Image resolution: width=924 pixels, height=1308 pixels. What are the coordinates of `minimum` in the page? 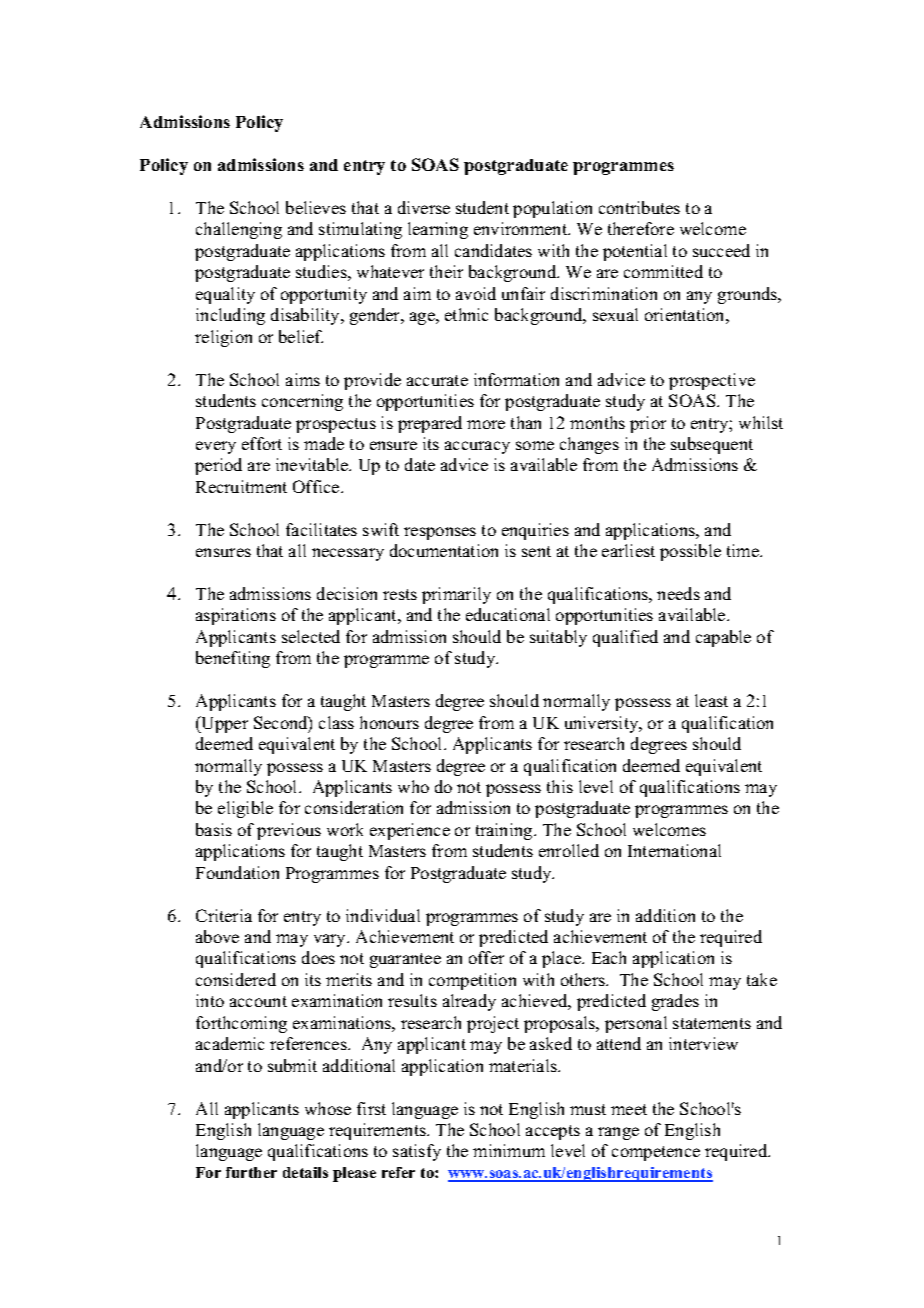 It's located at (509, 1150).
